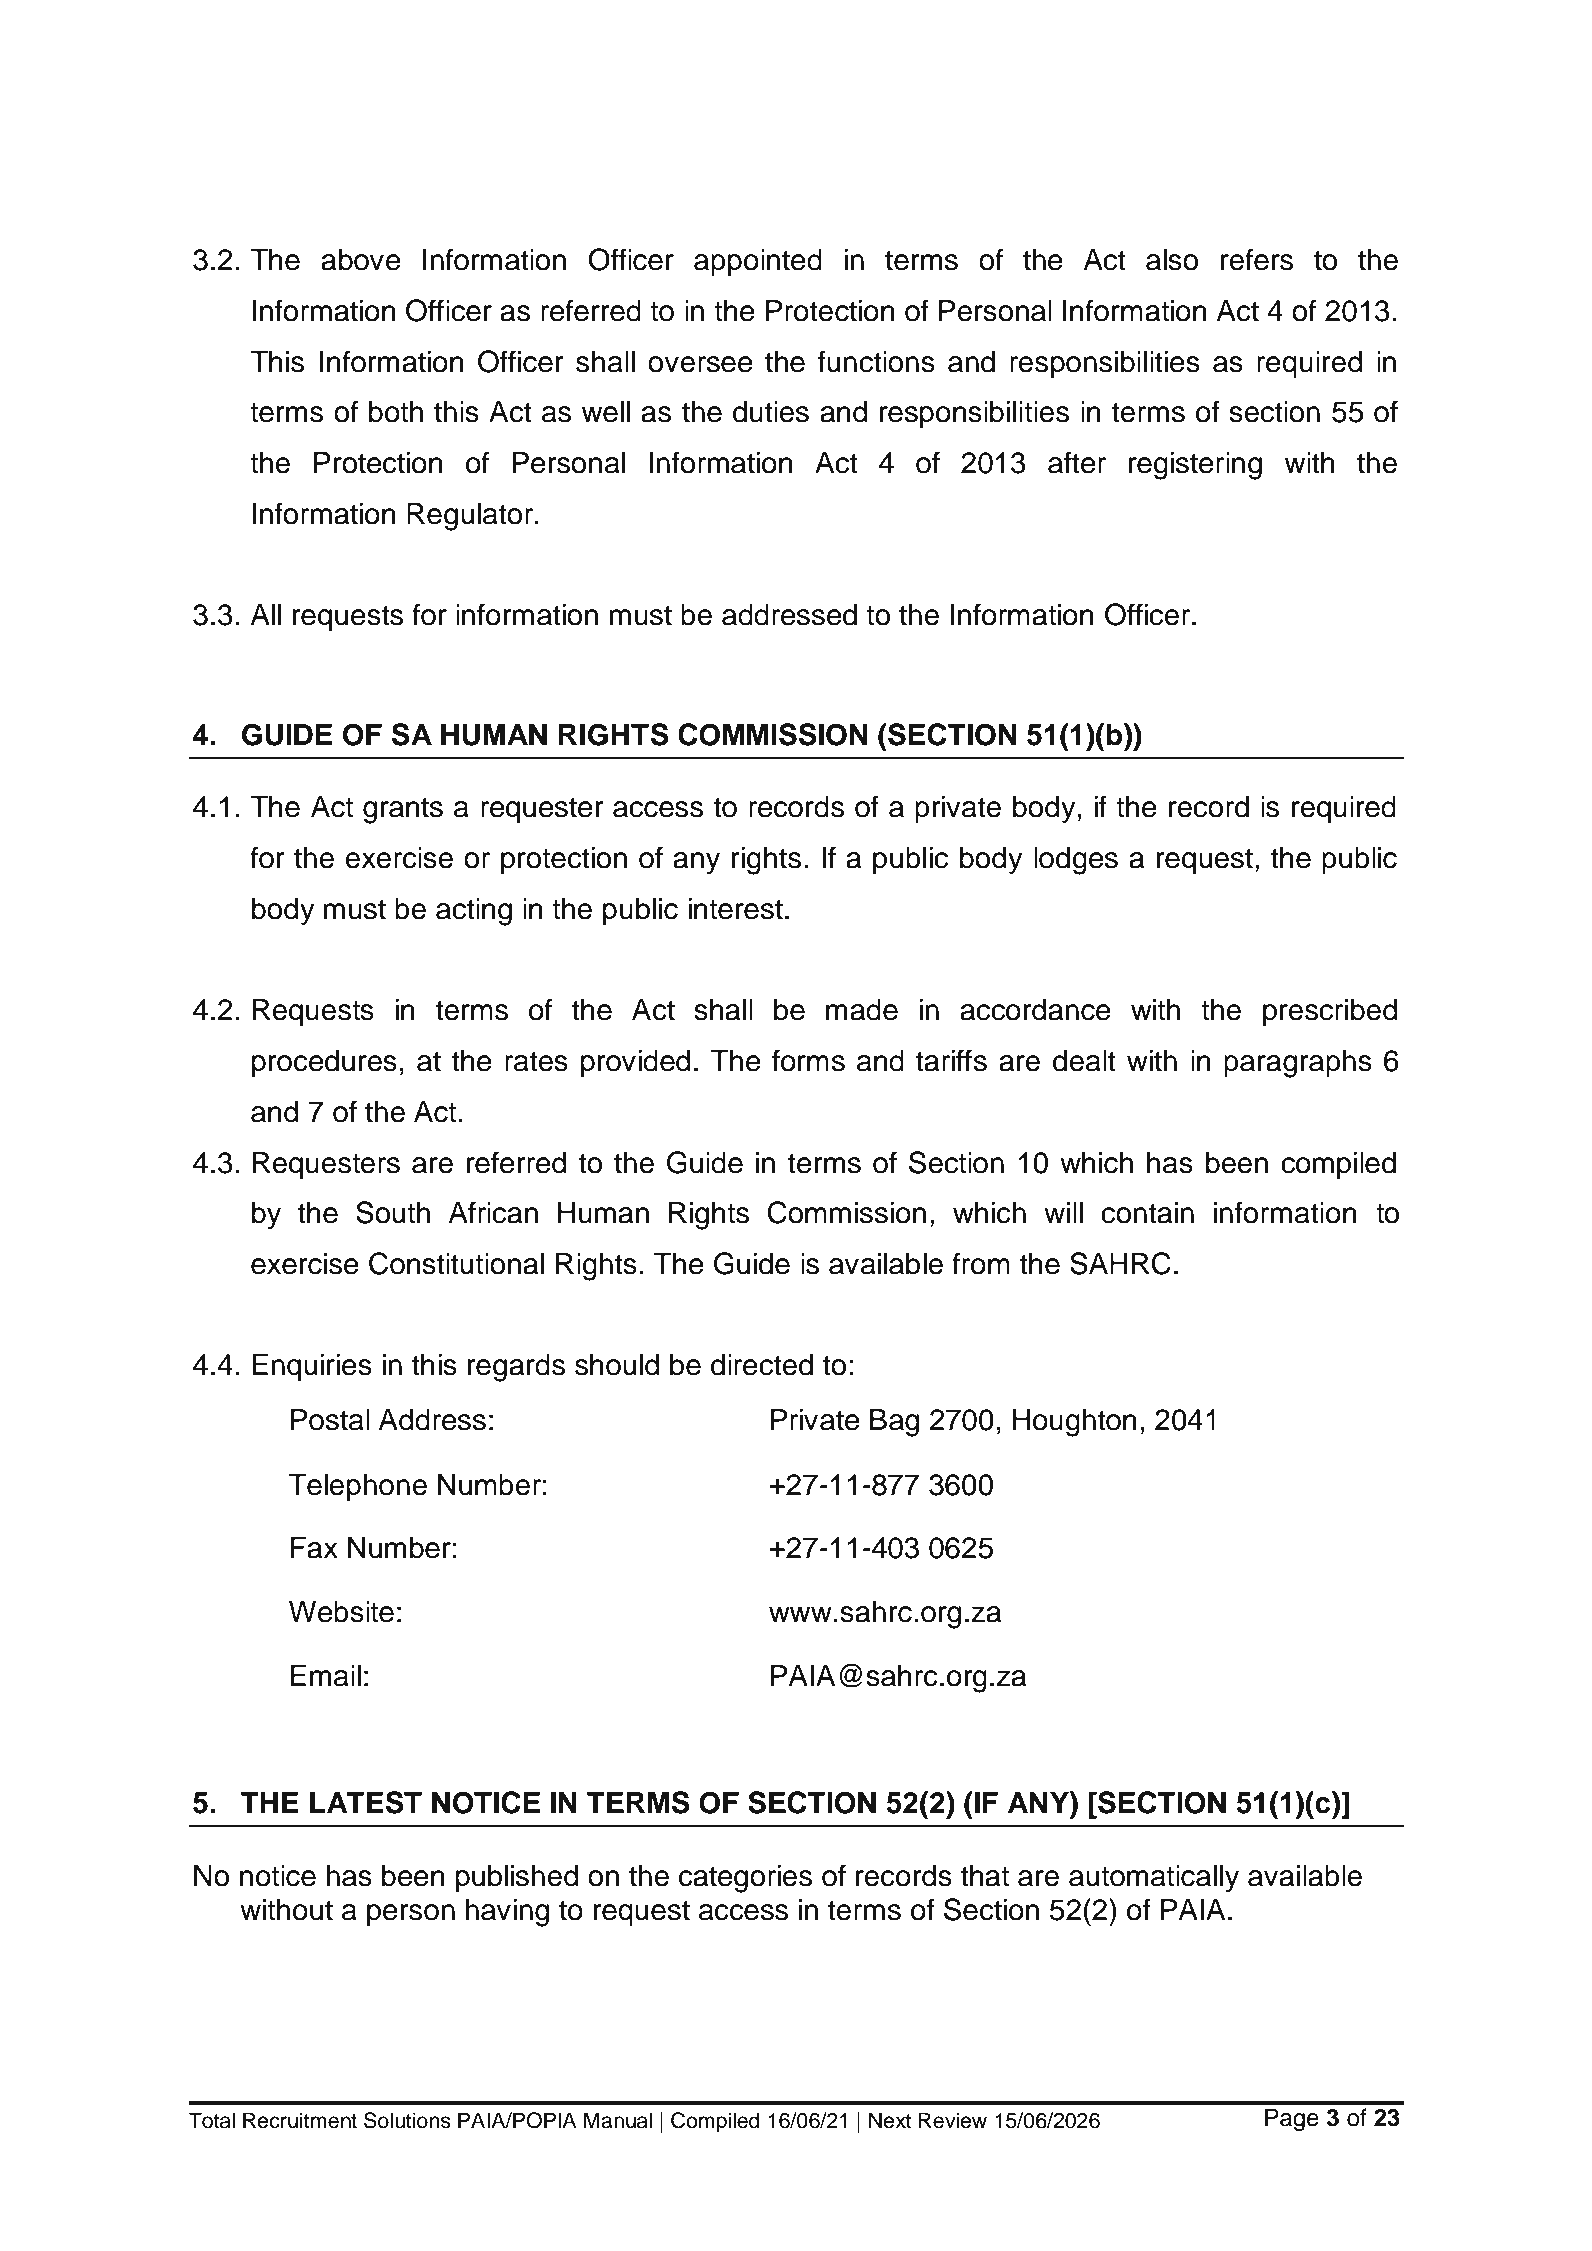 The image size is (1592, 2251). Describe the element at coordinates (358, 1487) in the document. I see `Telephone` at that location.
